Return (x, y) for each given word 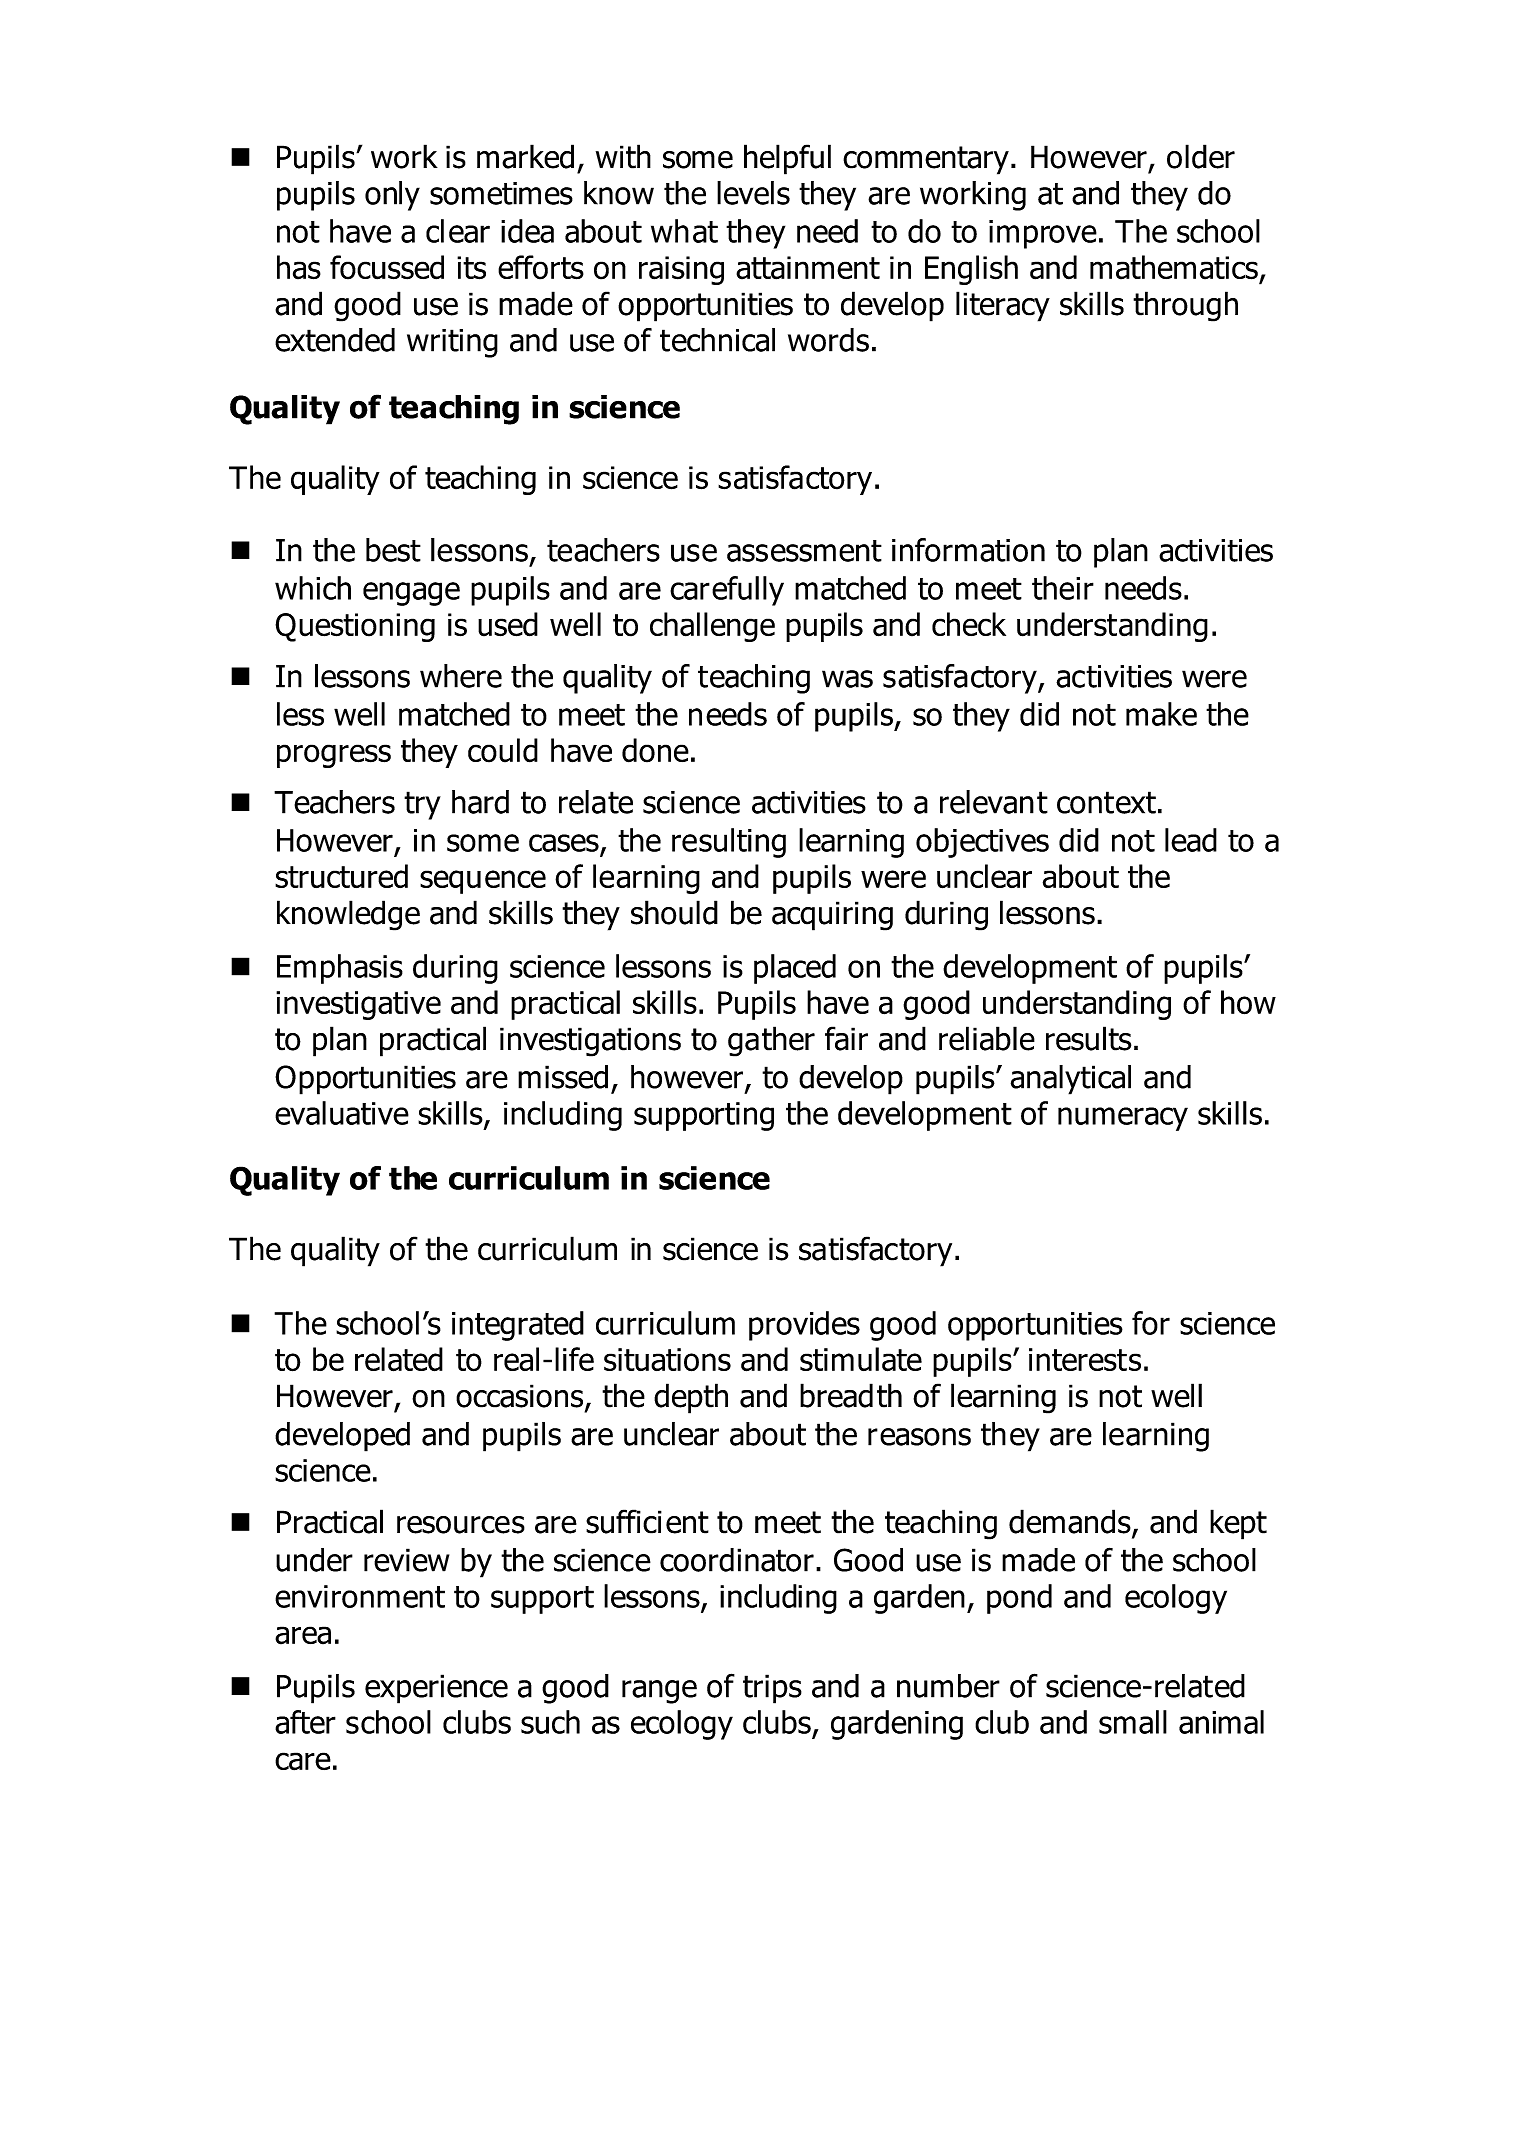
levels (753, 193)
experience (436, 1689)
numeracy (1123, 1119)
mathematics (1174, 267)
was (847, 679)
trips (772, 1689)
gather (771, 1041)
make (1161, 714)
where (461, 676)
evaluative (342, 1113)
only (392, 196)
